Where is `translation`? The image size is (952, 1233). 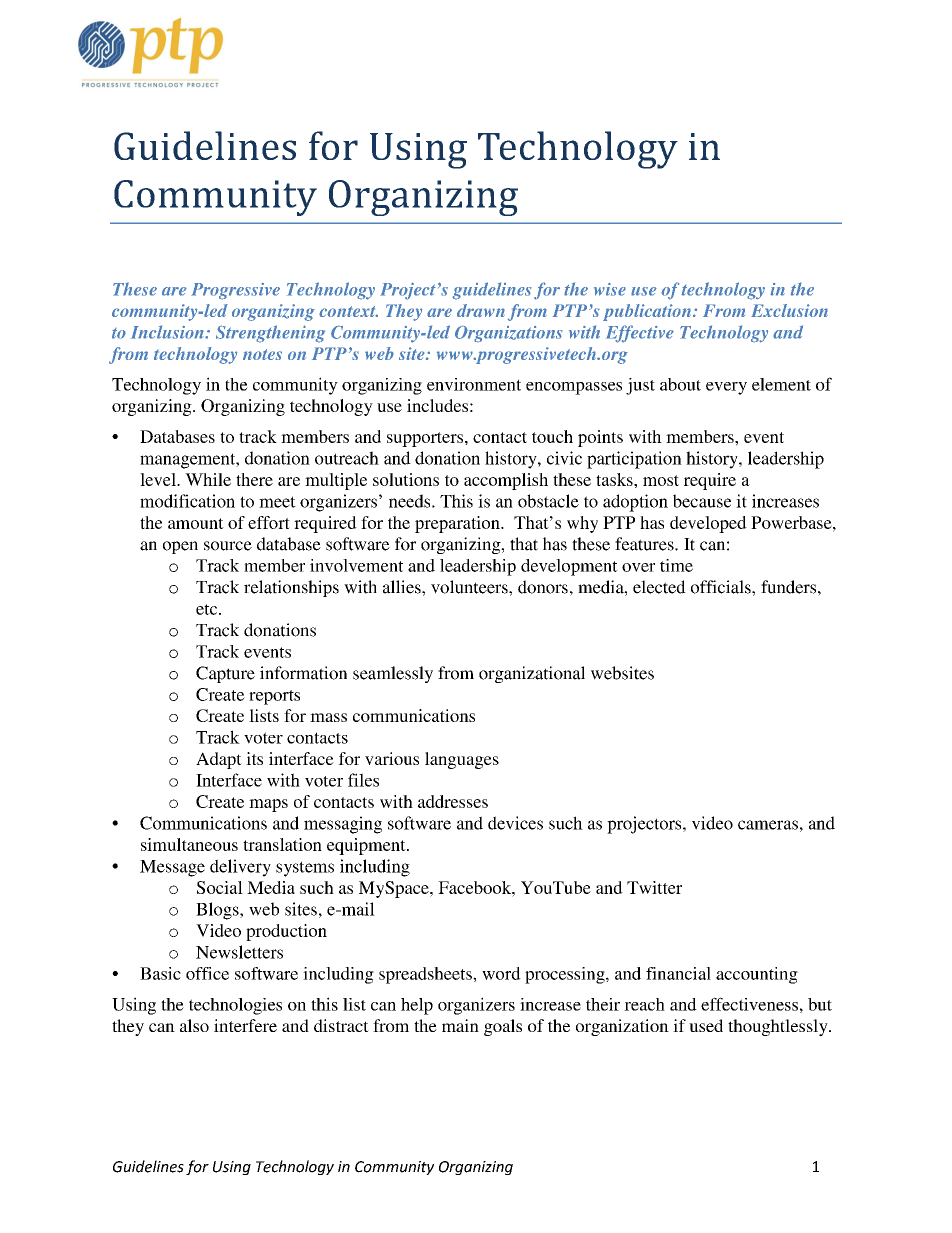 translation is located at coordinates (282, 844).
